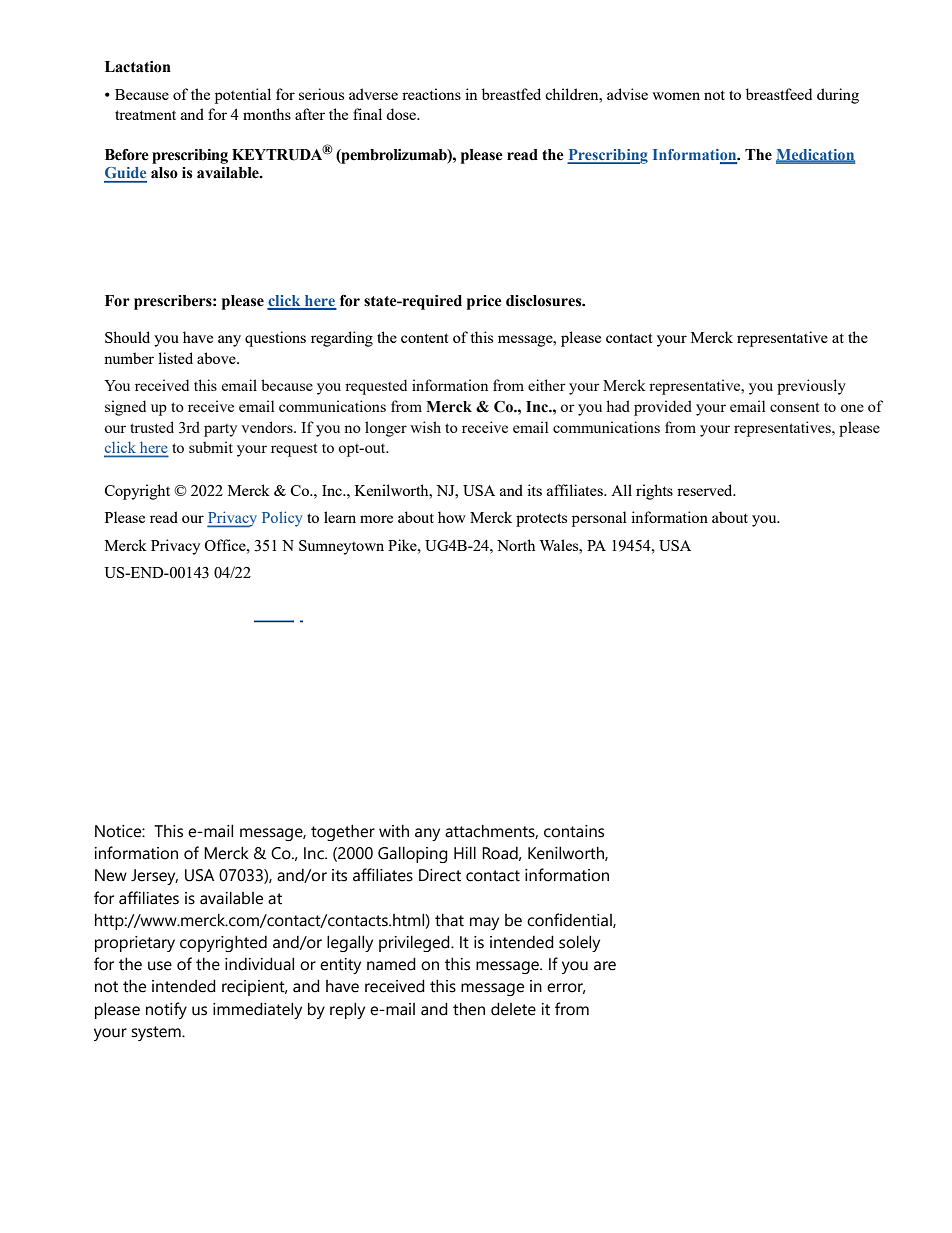 The width and height of the image is (952, 1233). I want to click on reserved, so click(706, 490).
